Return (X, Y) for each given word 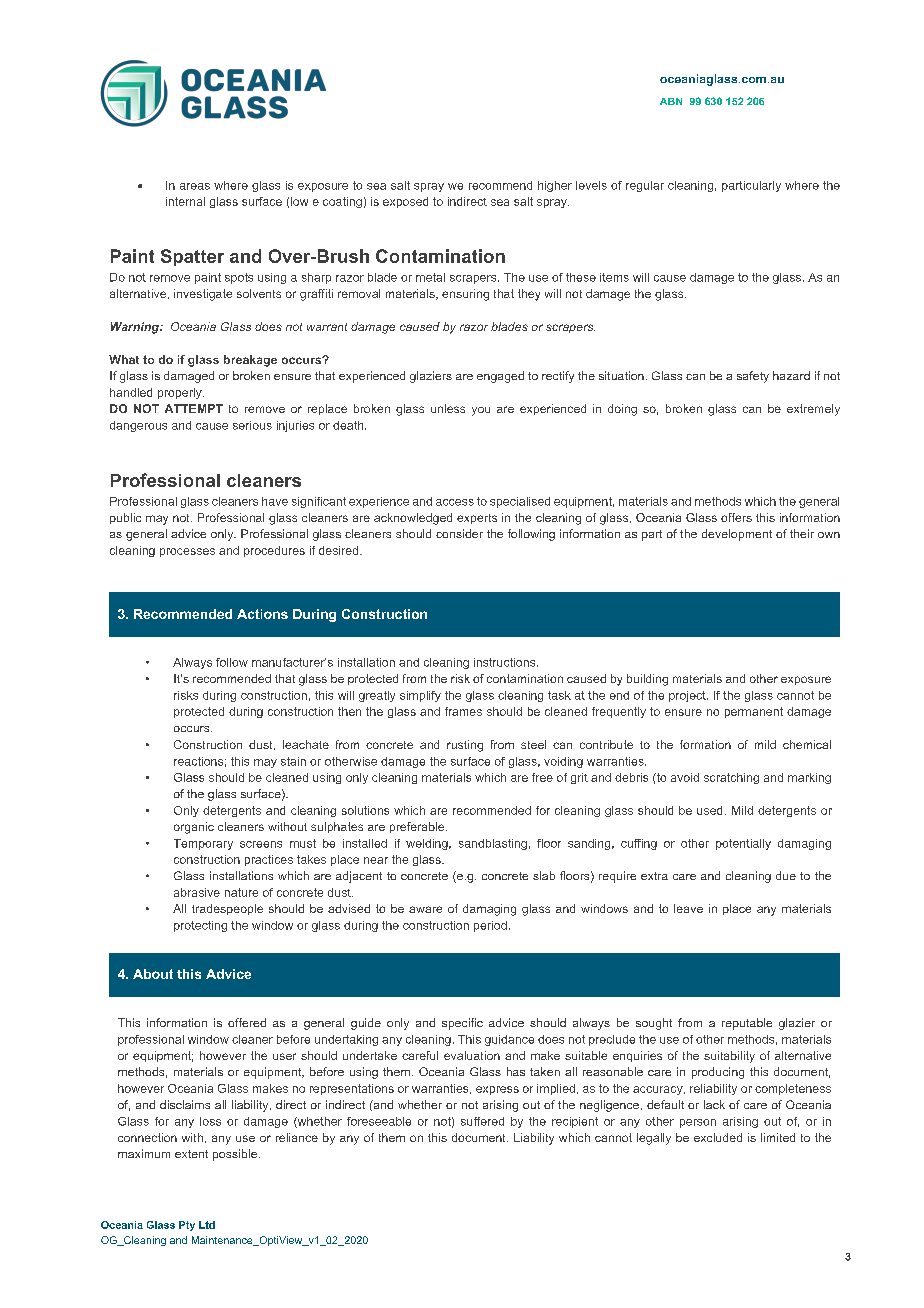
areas (195, 186)
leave (688, 908)
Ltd (207, 1225)
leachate (306, 744)
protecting (200, 926)
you (481, 411)
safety (753, 377)
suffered (482, 1121)
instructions (506, 662)
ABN (671, 101)
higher (555, 186)
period (490, 926)
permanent (754, 712)
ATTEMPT (194, 408)
